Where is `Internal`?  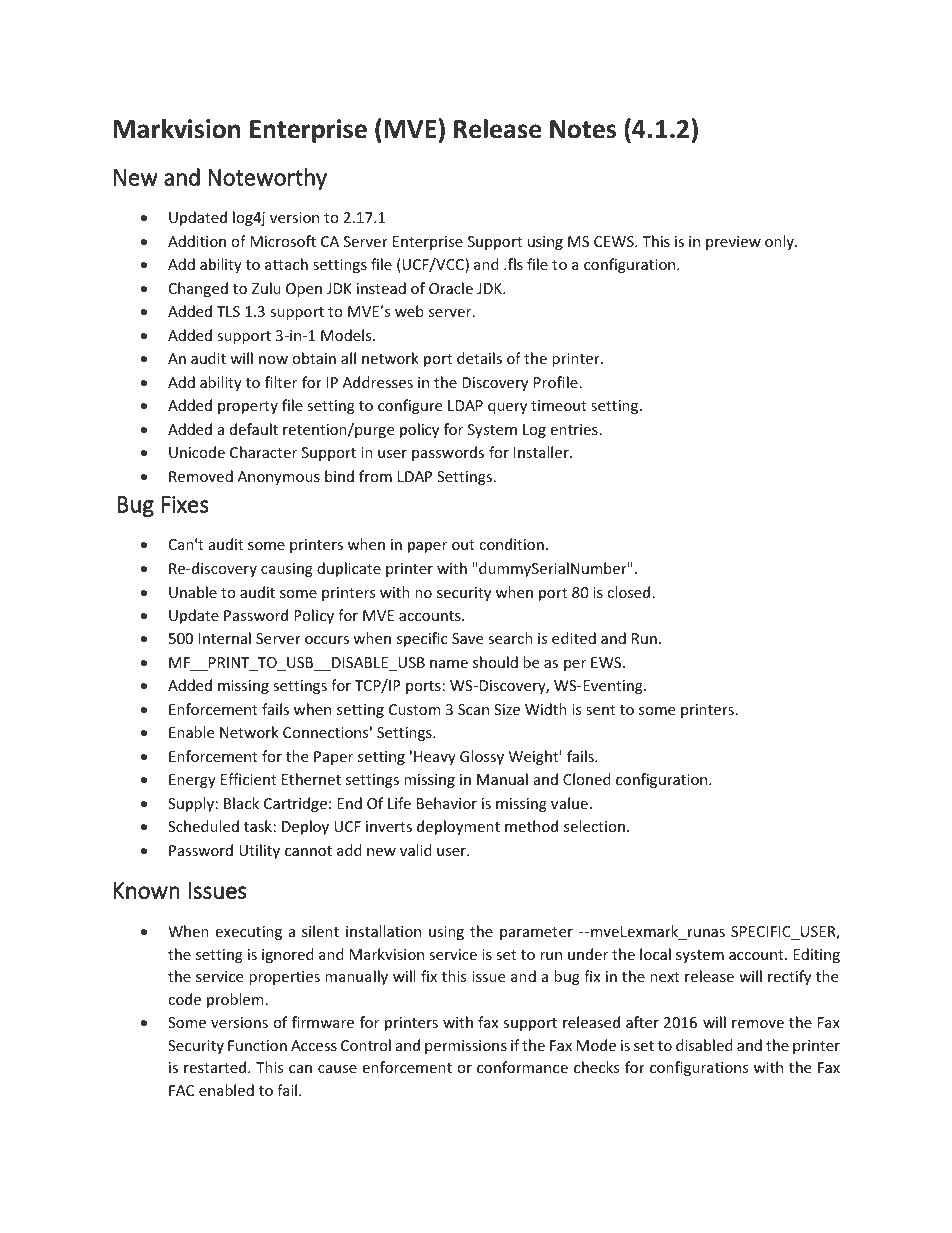 Internal is located at coordinates (225, 638).
